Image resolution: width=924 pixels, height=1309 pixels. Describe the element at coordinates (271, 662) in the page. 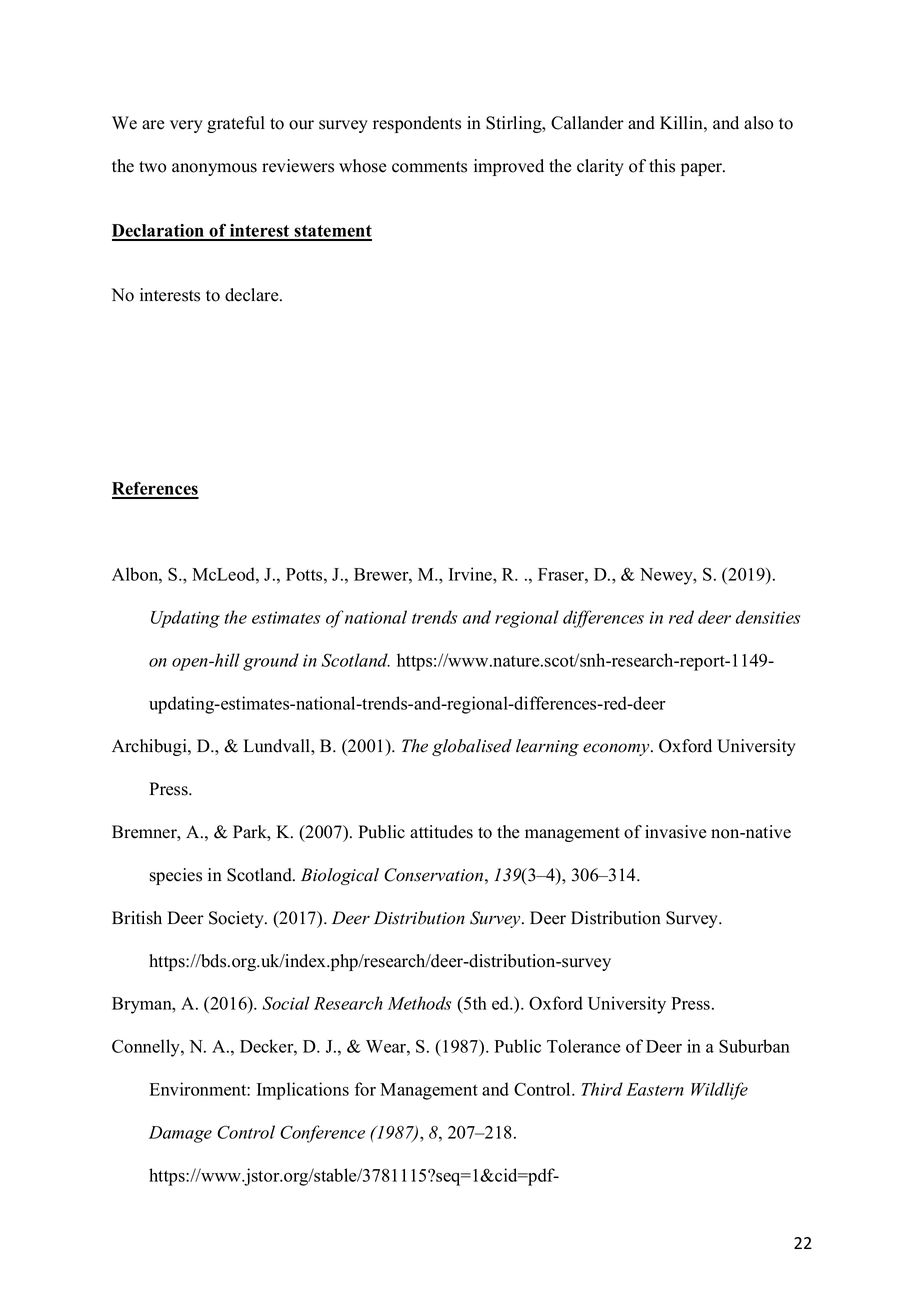

I see `ground` at that location.
